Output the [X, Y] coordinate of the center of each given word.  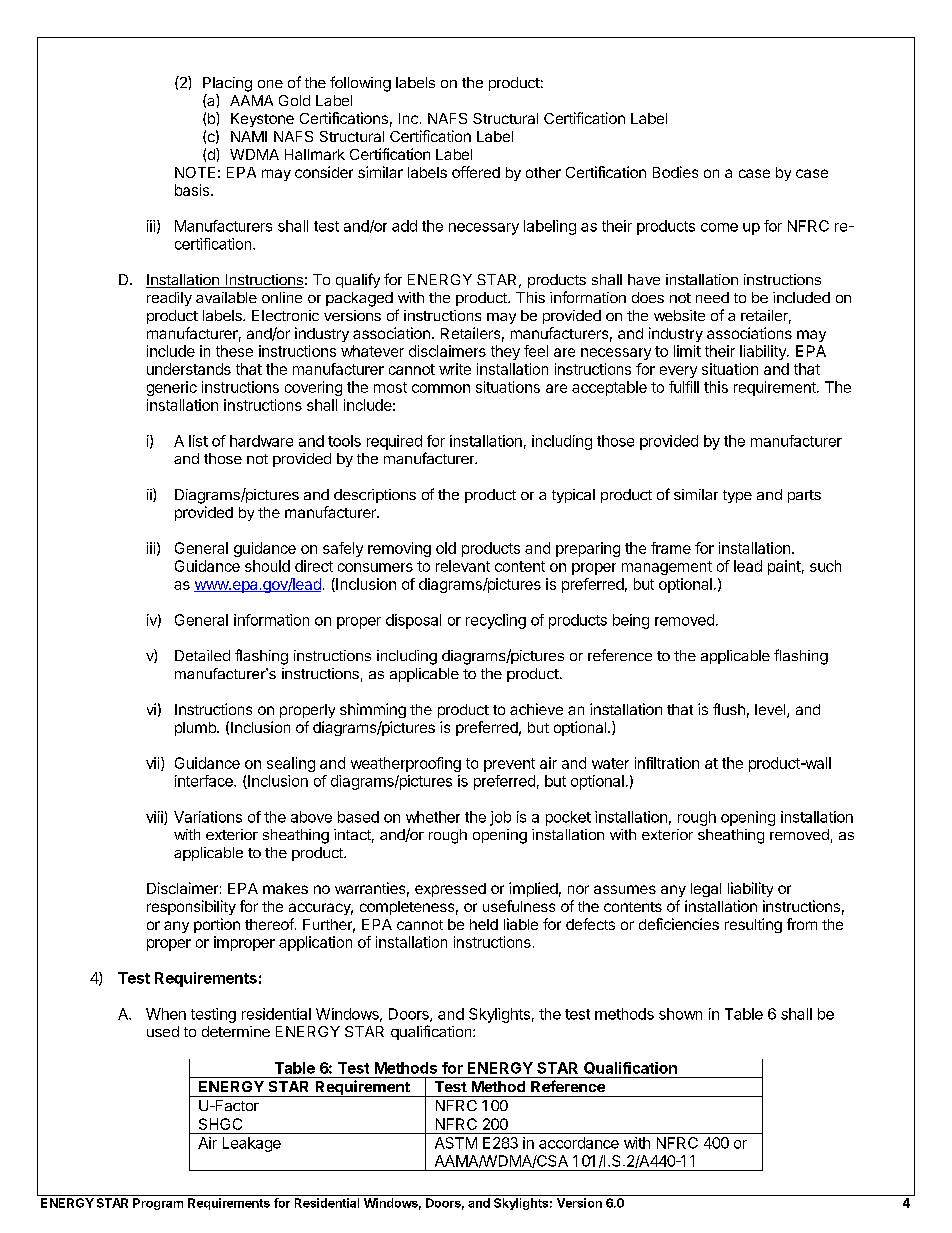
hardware [261, 441]
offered [476, 172]
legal [706, 890]
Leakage [252, 1144]
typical [573, 496]
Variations [208, 817]
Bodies [675, 172]
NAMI [249, 136]
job [500, 818]
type [737, 496]
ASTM [456, 1143]
